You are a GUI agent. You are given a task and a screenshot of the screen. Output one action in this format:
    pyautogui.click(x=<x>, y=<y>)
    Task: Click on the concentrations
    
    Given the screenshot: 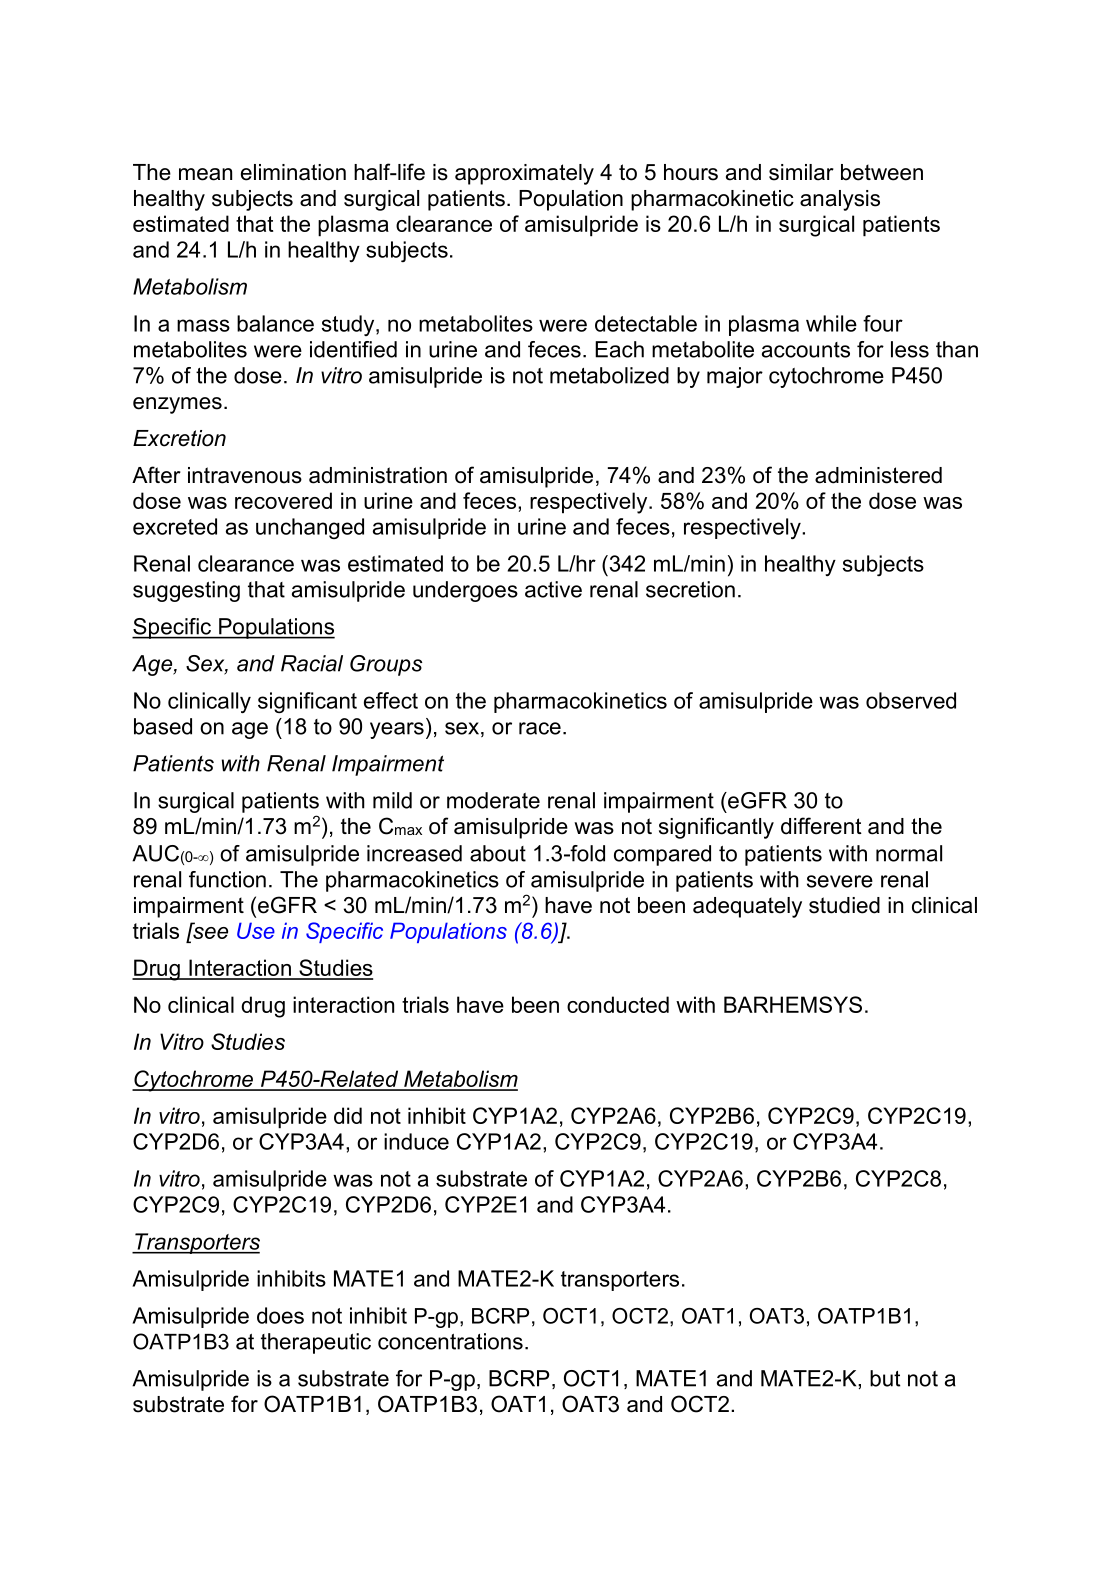 What is the action you would take?
    pyautogui.click(x=450, y=1341)
